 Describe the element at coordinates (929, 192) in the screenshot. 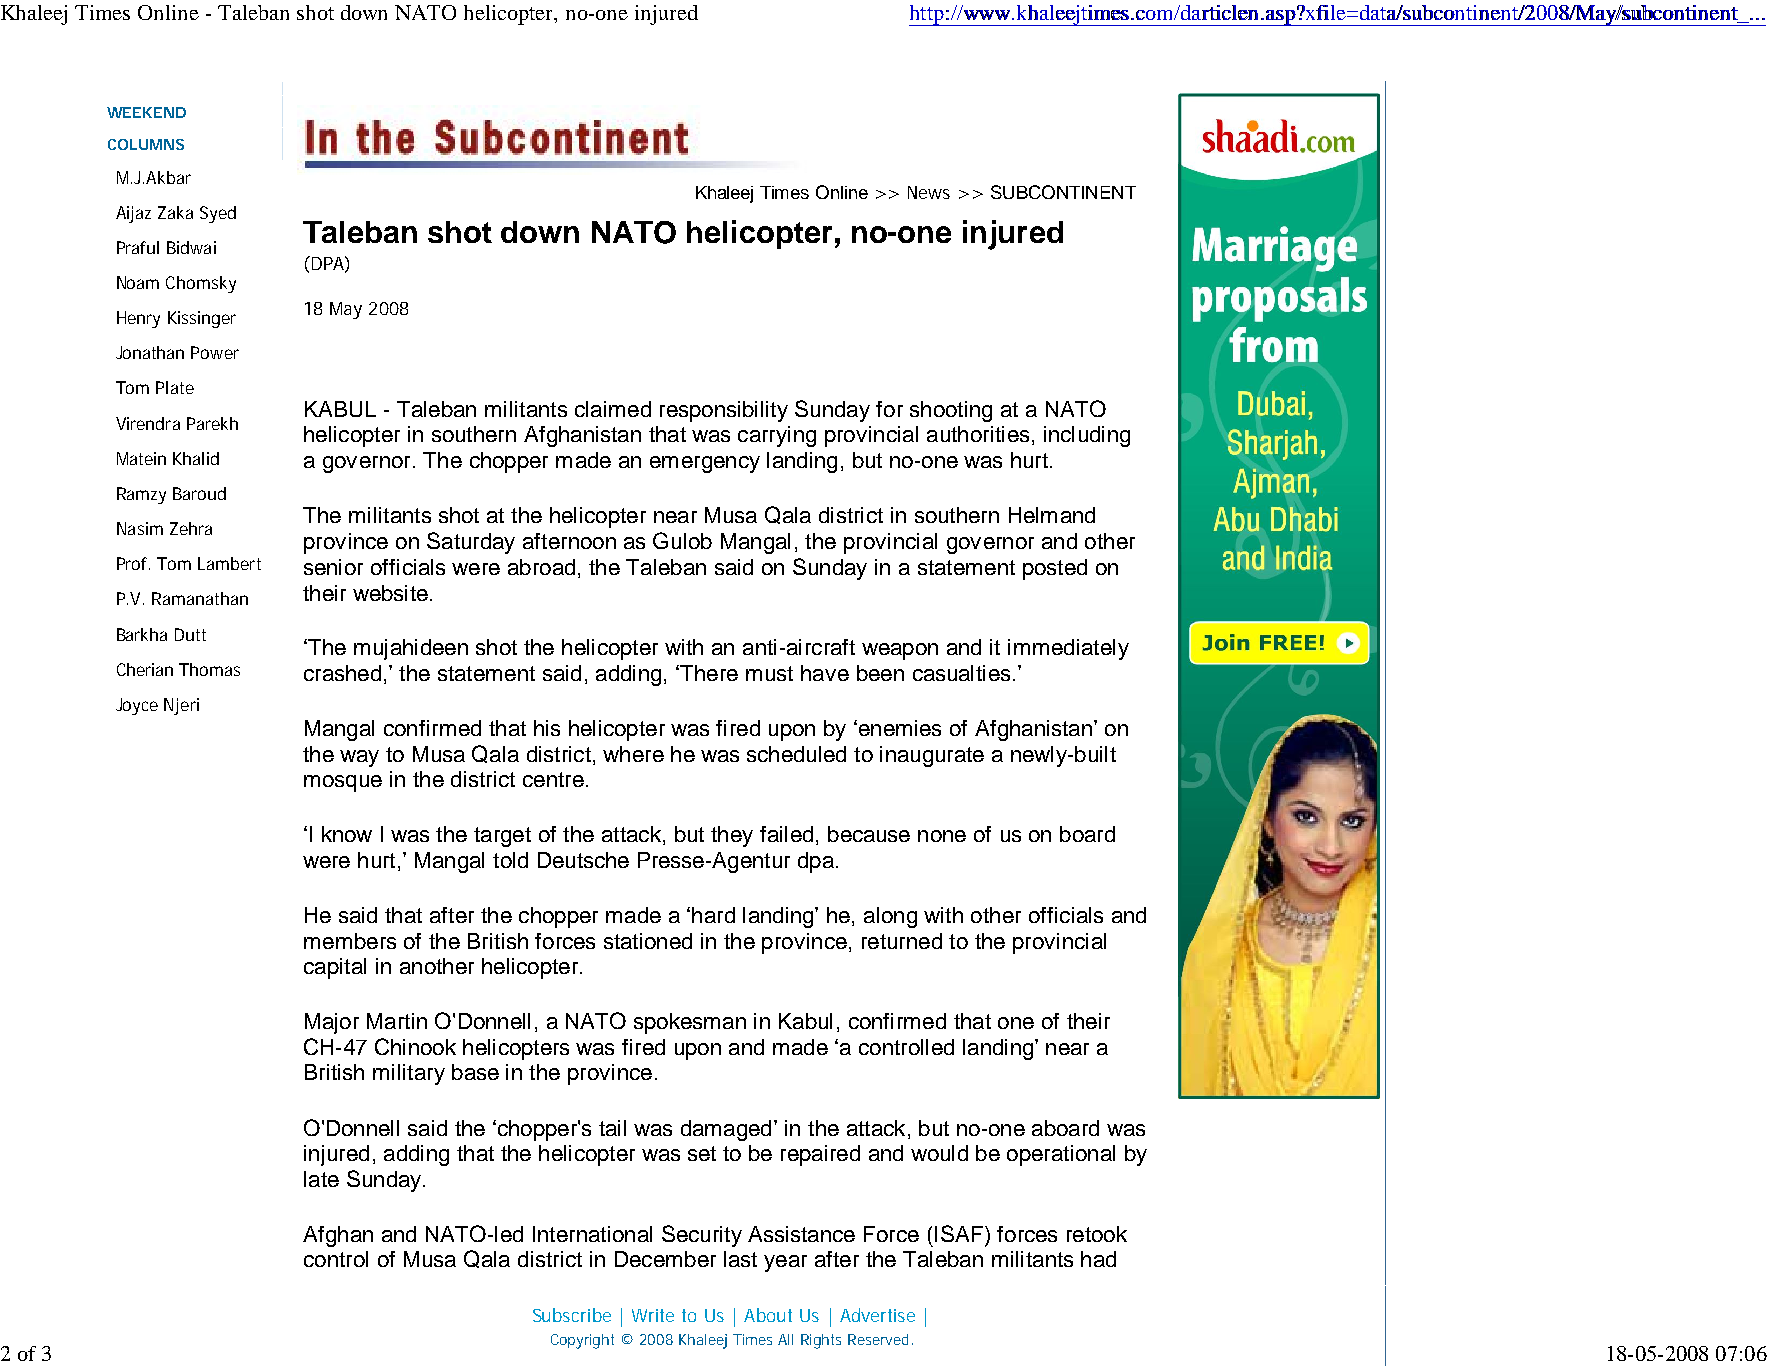

I see `News` at that location.
